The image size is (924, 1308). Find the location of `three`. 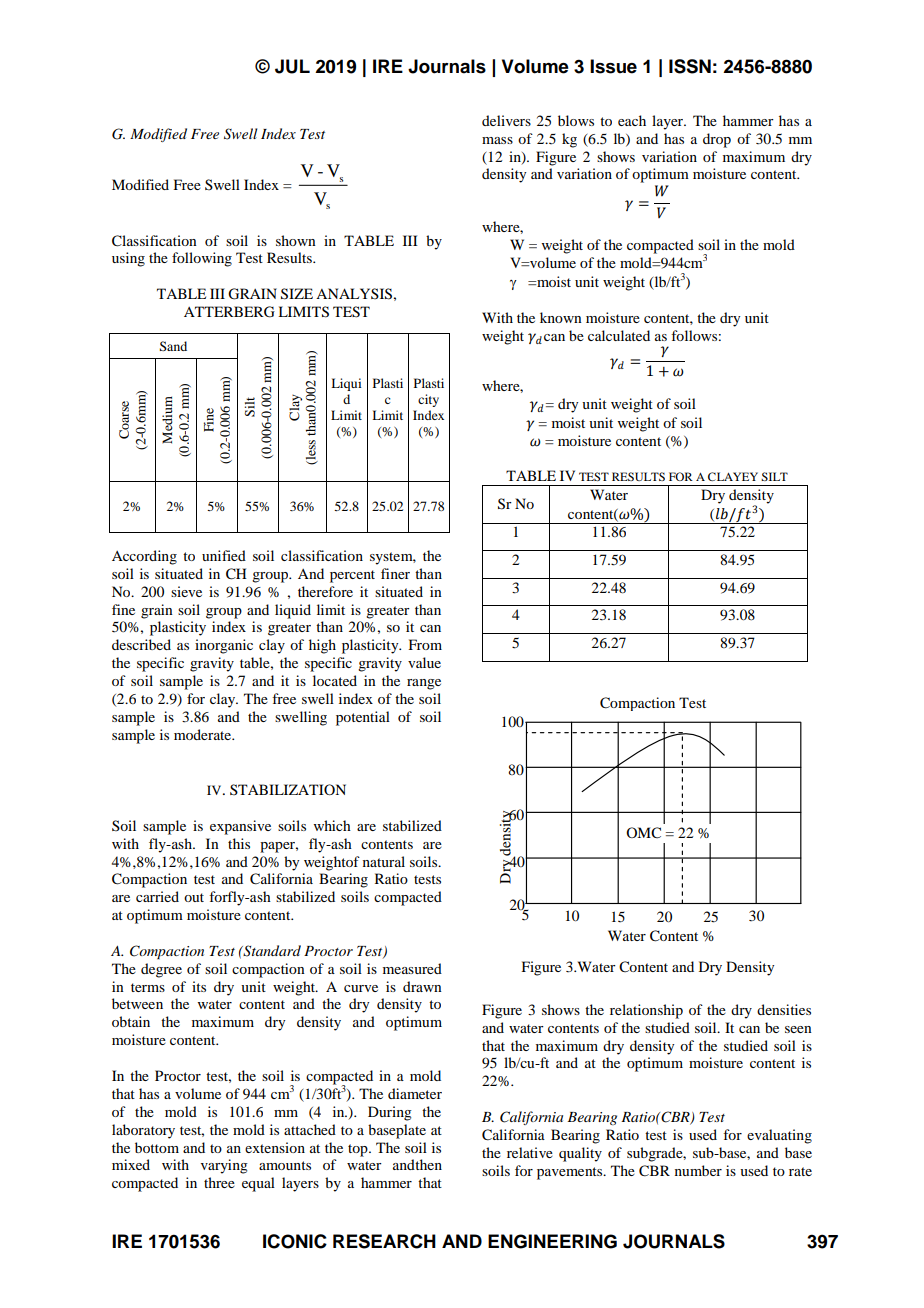

three is located at coordinates (219, 1182).
